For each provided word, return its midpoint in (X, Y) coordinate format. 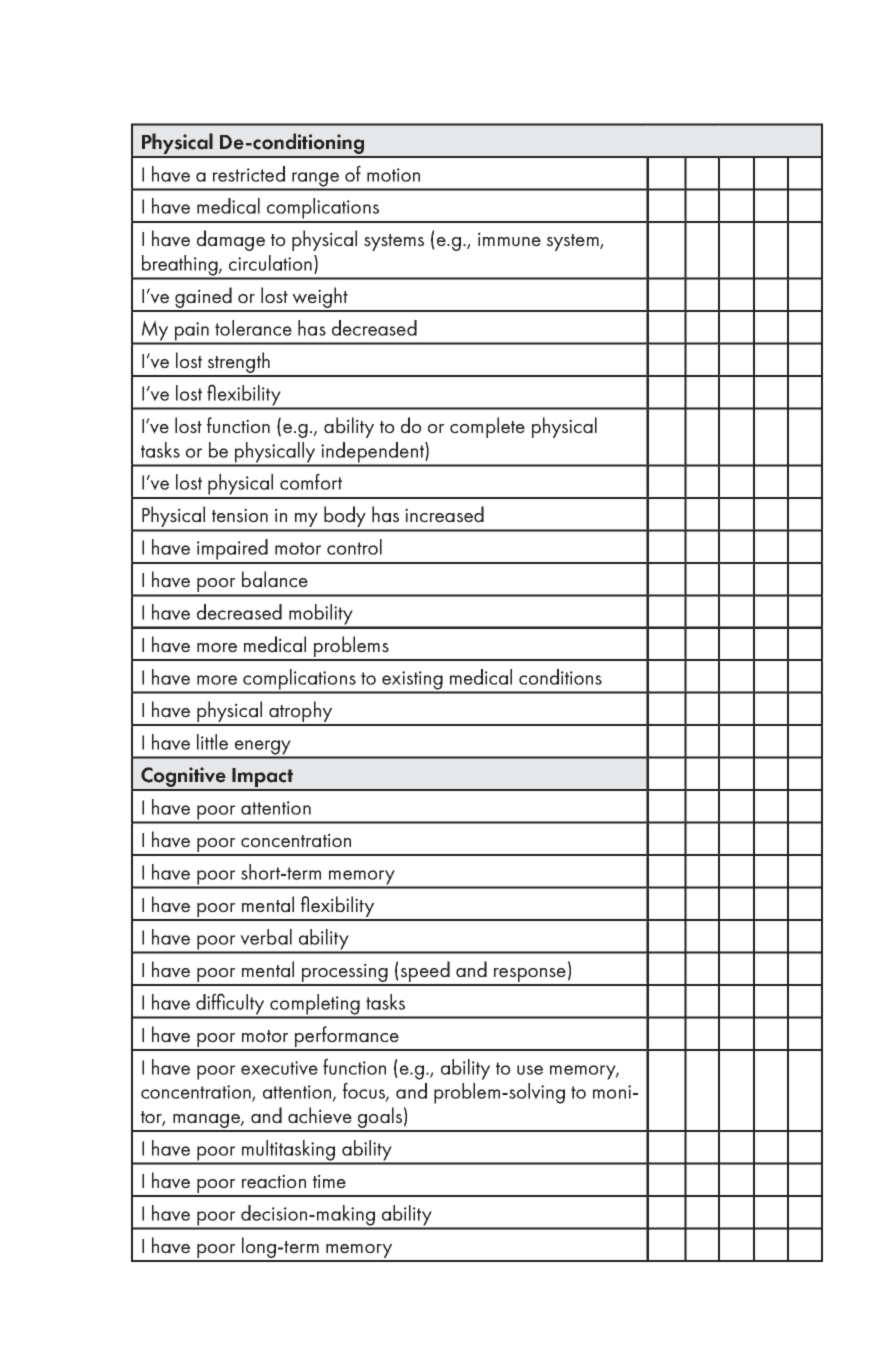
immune (509, 239)
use (530, 1070)
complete (487, 427)
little (212, 742)
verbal (266, 937)
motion (393, 175)
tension (240, 515)
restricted (249, 174)
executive (279, 1068)
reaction (274, 1181)
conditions (560, 677)
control (354, 547)
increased (444, 514)
